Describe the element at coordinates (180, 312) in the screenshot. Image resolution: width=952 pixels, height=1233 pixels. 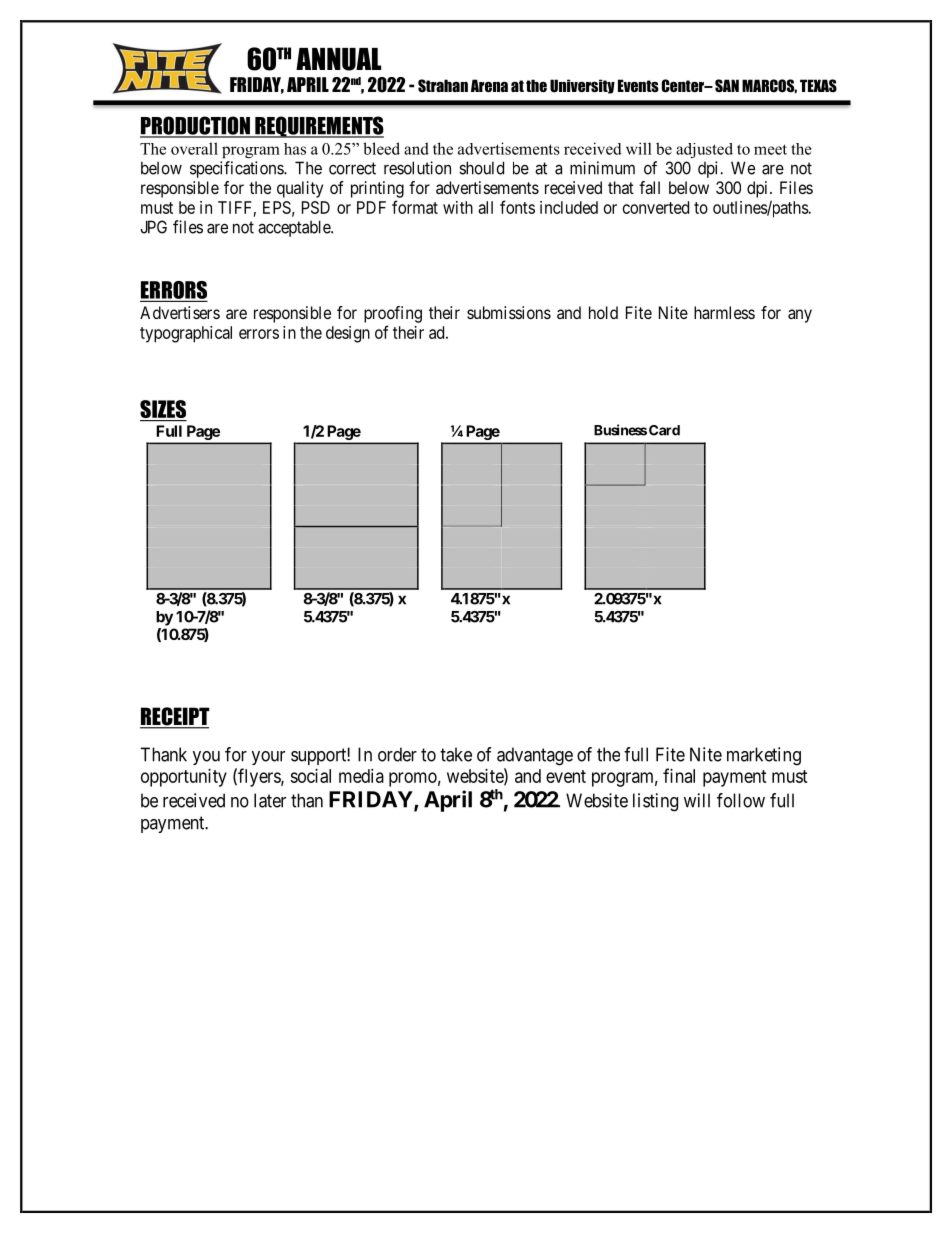
I see `Advertisers` at that location.
